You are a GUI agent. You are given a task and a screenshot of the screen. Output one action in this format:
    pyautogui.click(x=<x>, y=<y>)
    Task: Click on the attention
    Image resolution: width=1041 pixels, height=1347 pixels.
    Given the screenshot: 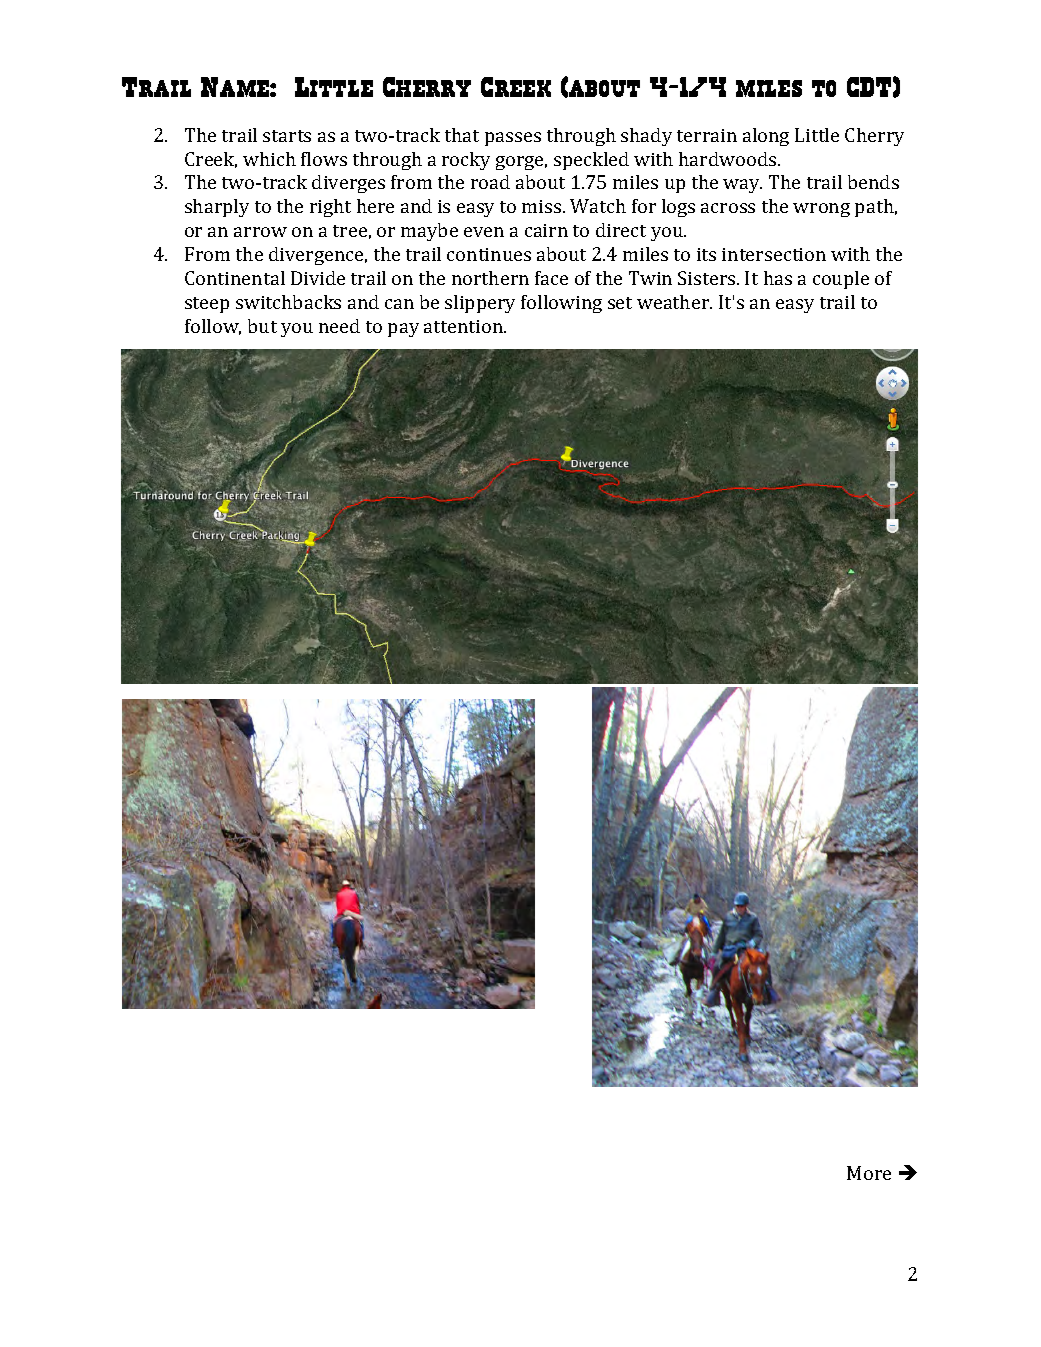 What is the action you would take?
    pyautogui.click(x=465, y=326)
